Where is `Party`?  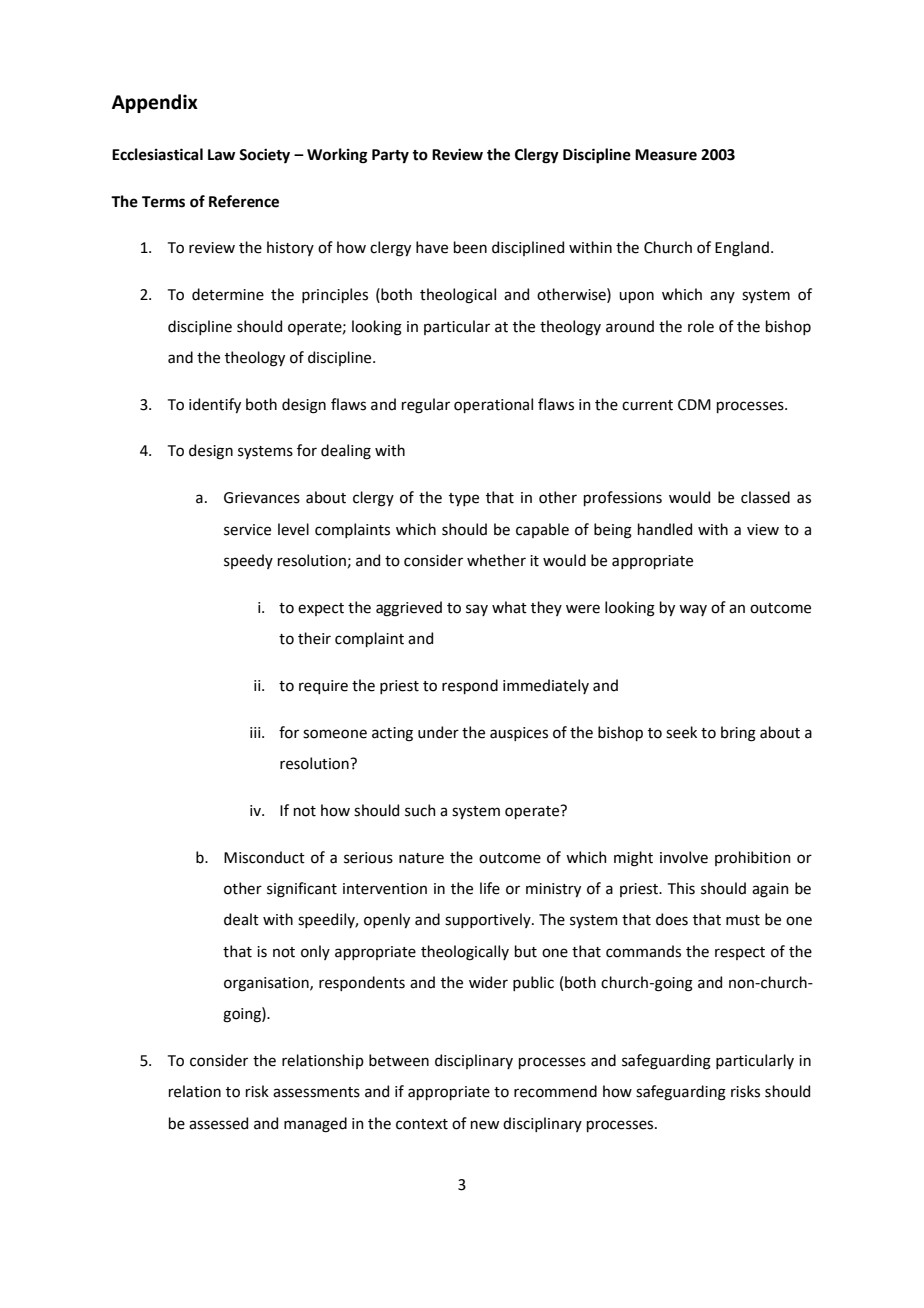
Party is located at coordinates (390, 156).
